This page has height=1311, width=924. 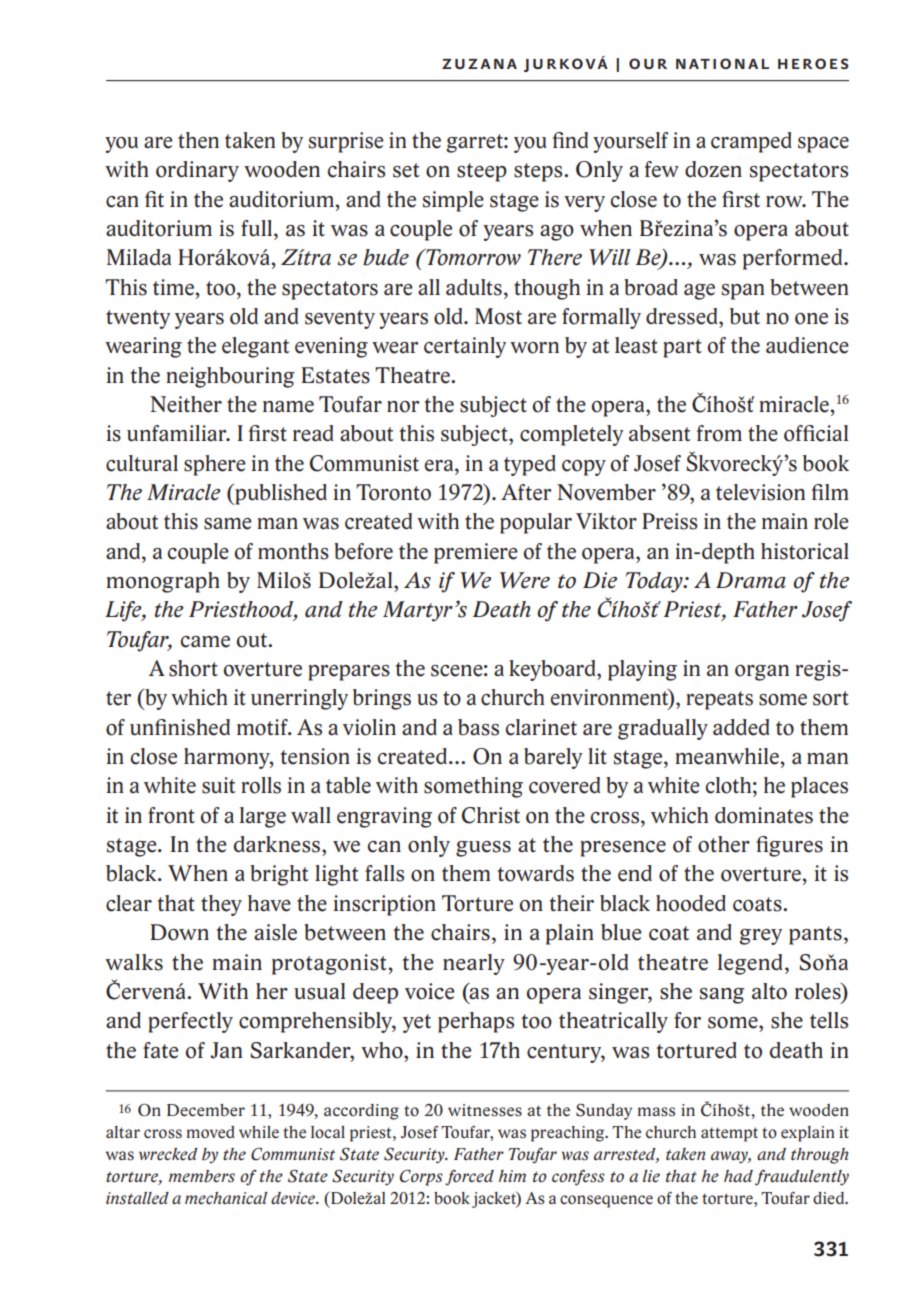 I want to click on ordinary, so click(x=197, y=171).
